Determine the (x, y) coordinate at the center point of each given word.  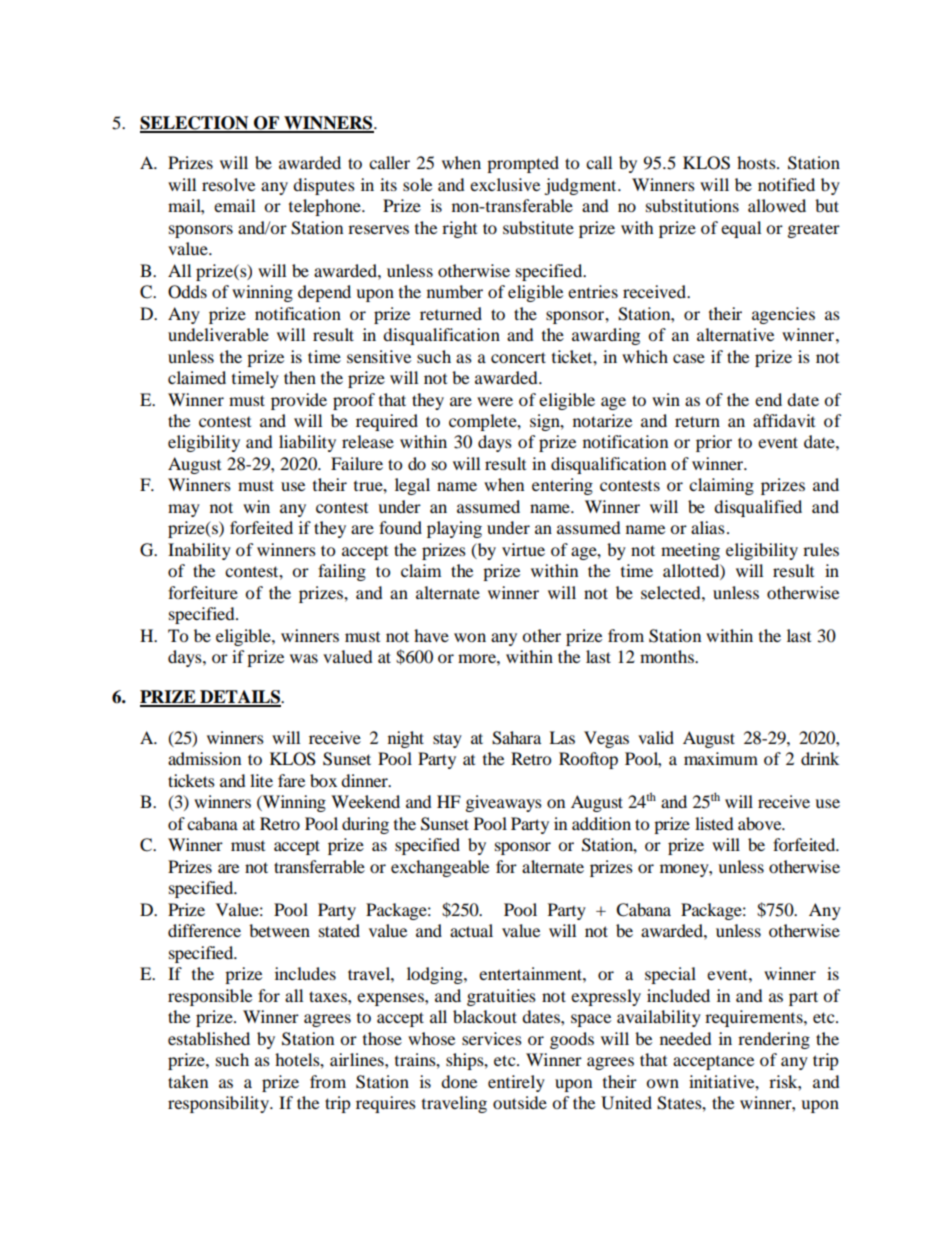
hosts (757, 162)
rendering (774, 1040)
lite (261, 780)
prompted (523, 164)
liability (307, 443)
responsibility (220, 1104)
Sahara (516, 738)
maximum (721, 758)
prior (714, 443)
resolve (228, 184)
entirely (516, 1083)
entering (562, 486)
